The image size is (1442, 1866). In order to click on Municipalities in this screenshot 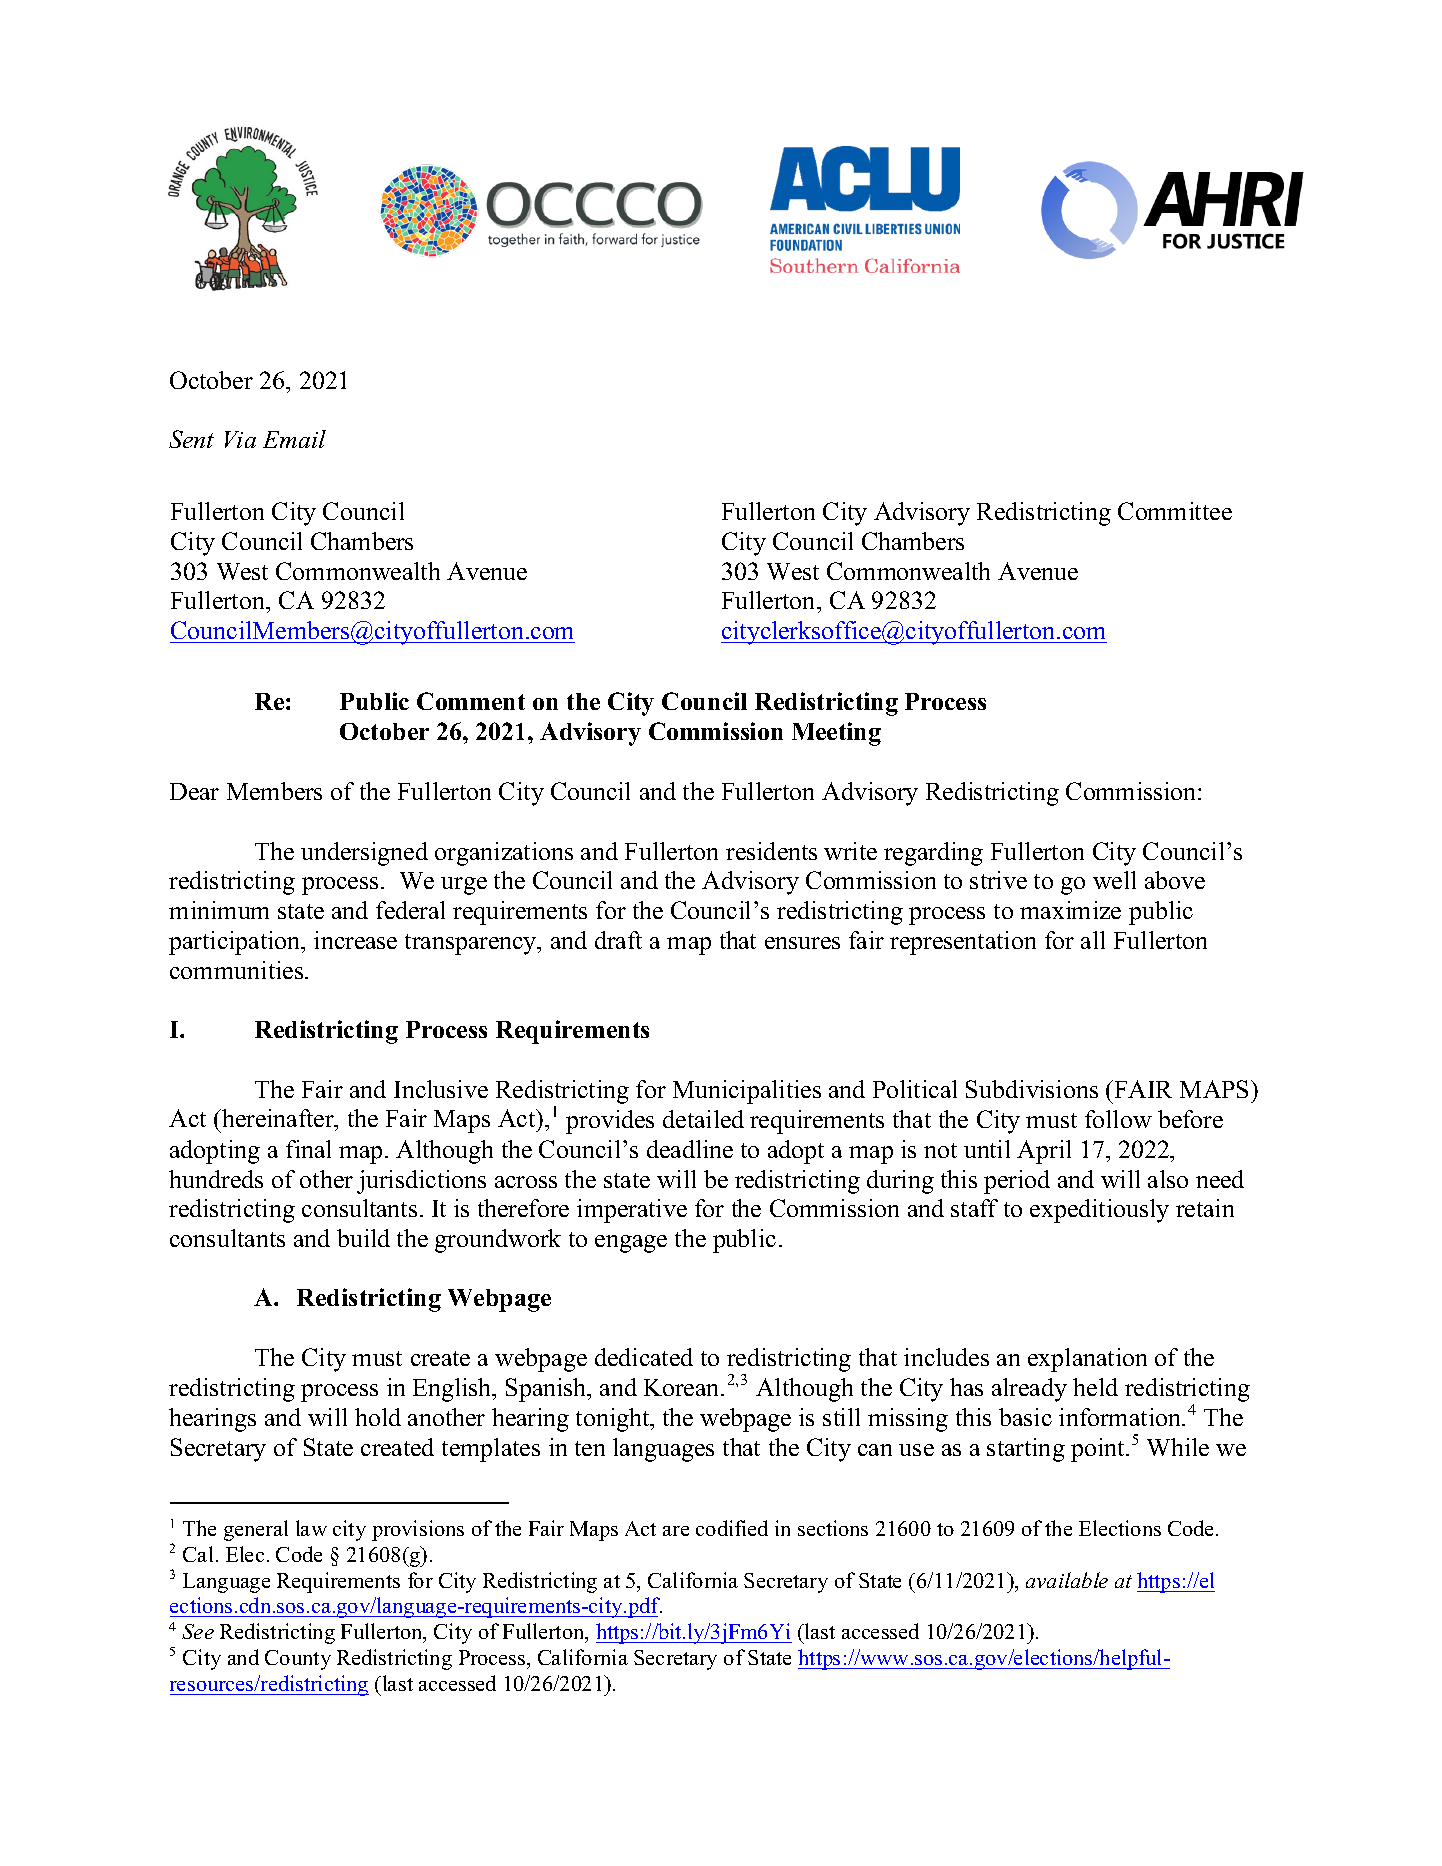, I will do `click(747, 1092)`.
